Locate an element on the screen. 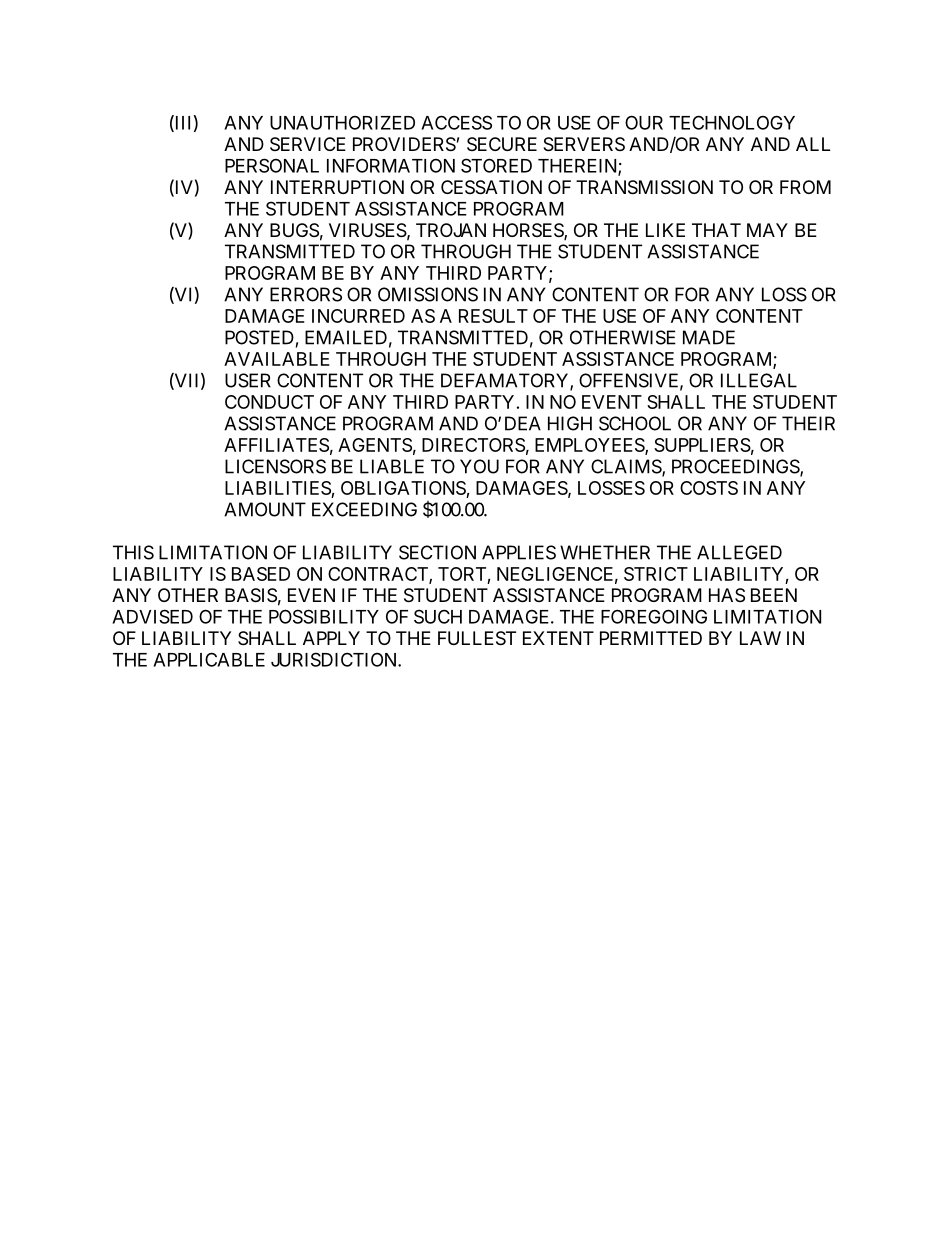 This screenshot has width=952, height=1233. DEFAMATORY is located at coordinates (506, 381).
